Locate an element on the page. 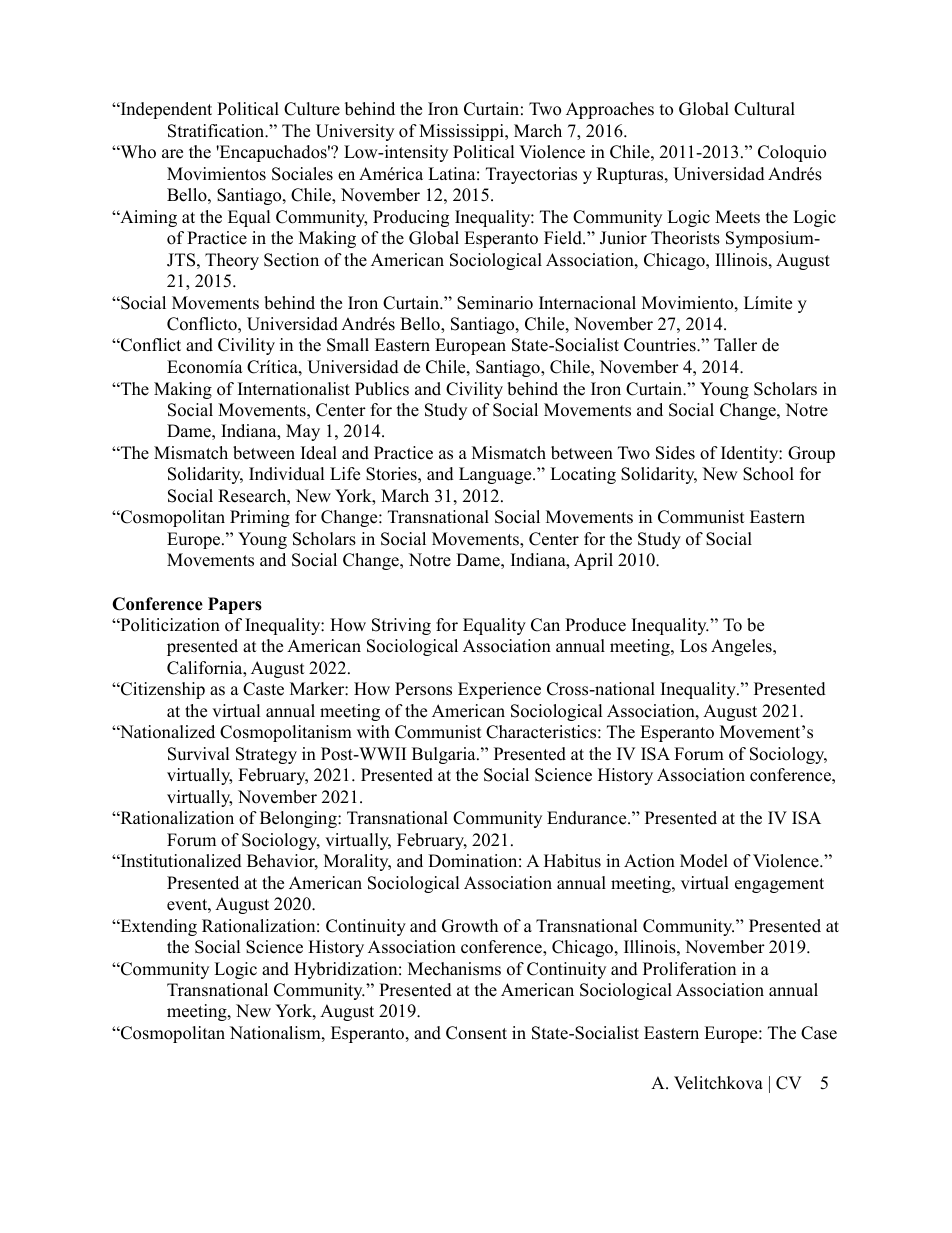 The image size is (952, 1233). Model is located at coordinates (704, 861).
